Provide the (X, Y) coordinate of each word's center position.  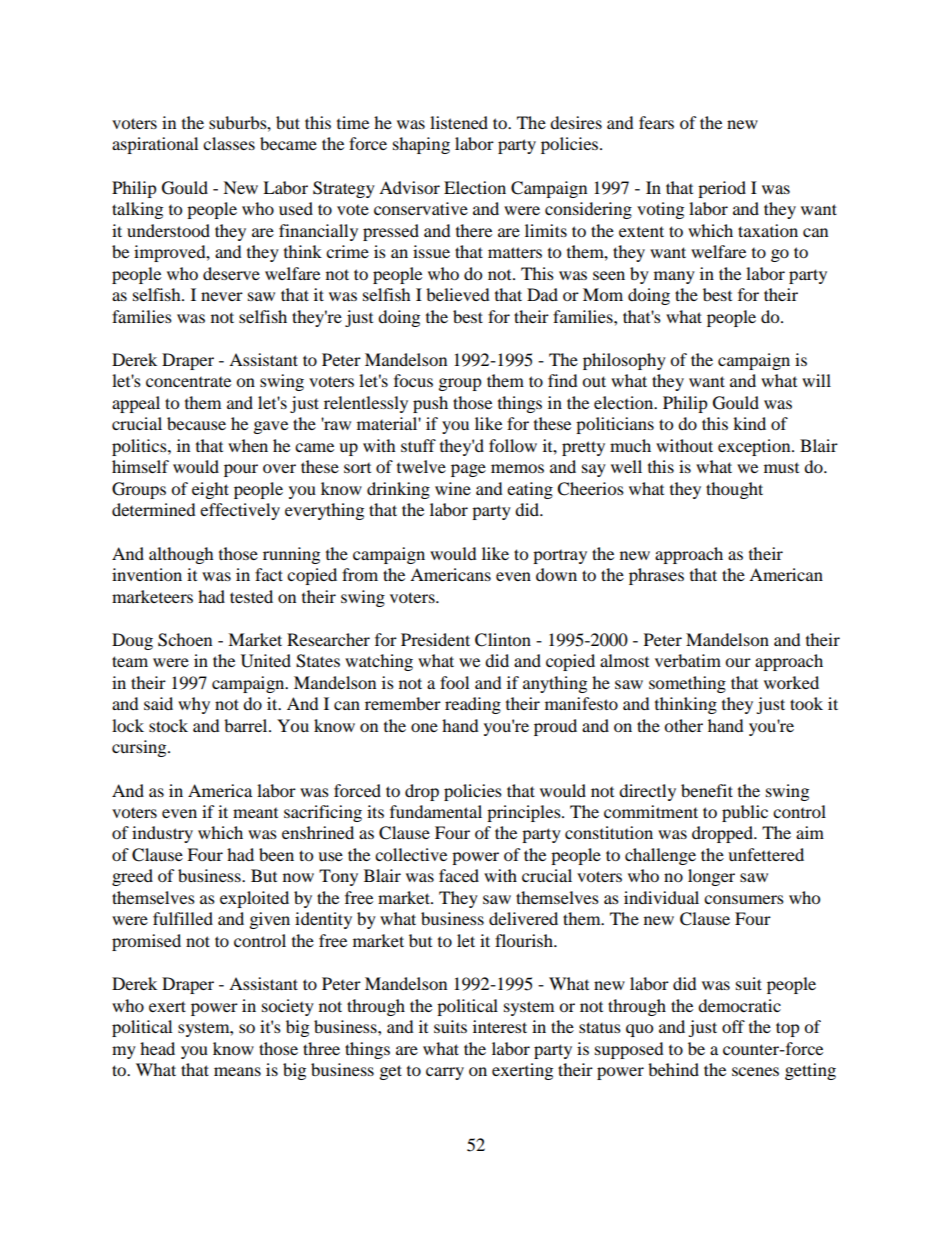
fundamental (436, 811)
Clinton (503, 640)
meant (255, 813)
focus (413, 380)
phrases (656, 576)
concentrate (188, 382)
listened (459, 122)
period (722, 189)
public (745, 813)
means (237, 1071)
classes (229, 143)
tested (251, 596)
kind (749, 423)
